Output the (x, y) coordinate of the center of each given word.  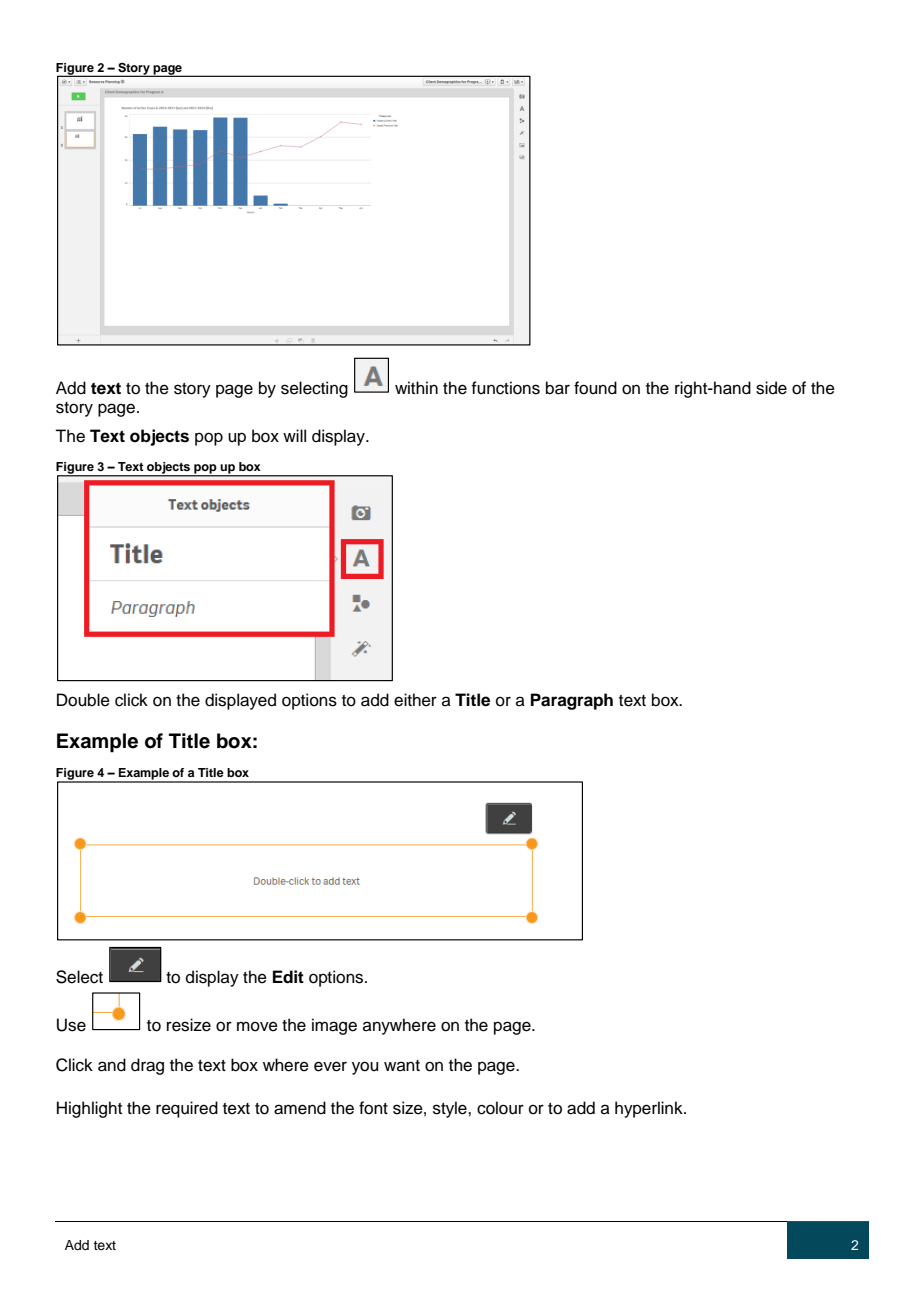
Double (83, 700)
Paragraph (572, 701)
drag (147, 1066)
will (294, 435)
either (415, 700)
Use (71, 1025)
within (416, 387)
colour (500, 1108)
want (402, 1065)
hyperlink (650, 1109)
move (257, 1026)
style (451, 1109)
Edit (288, 977)
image (334, 1026)
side (771, 388)
